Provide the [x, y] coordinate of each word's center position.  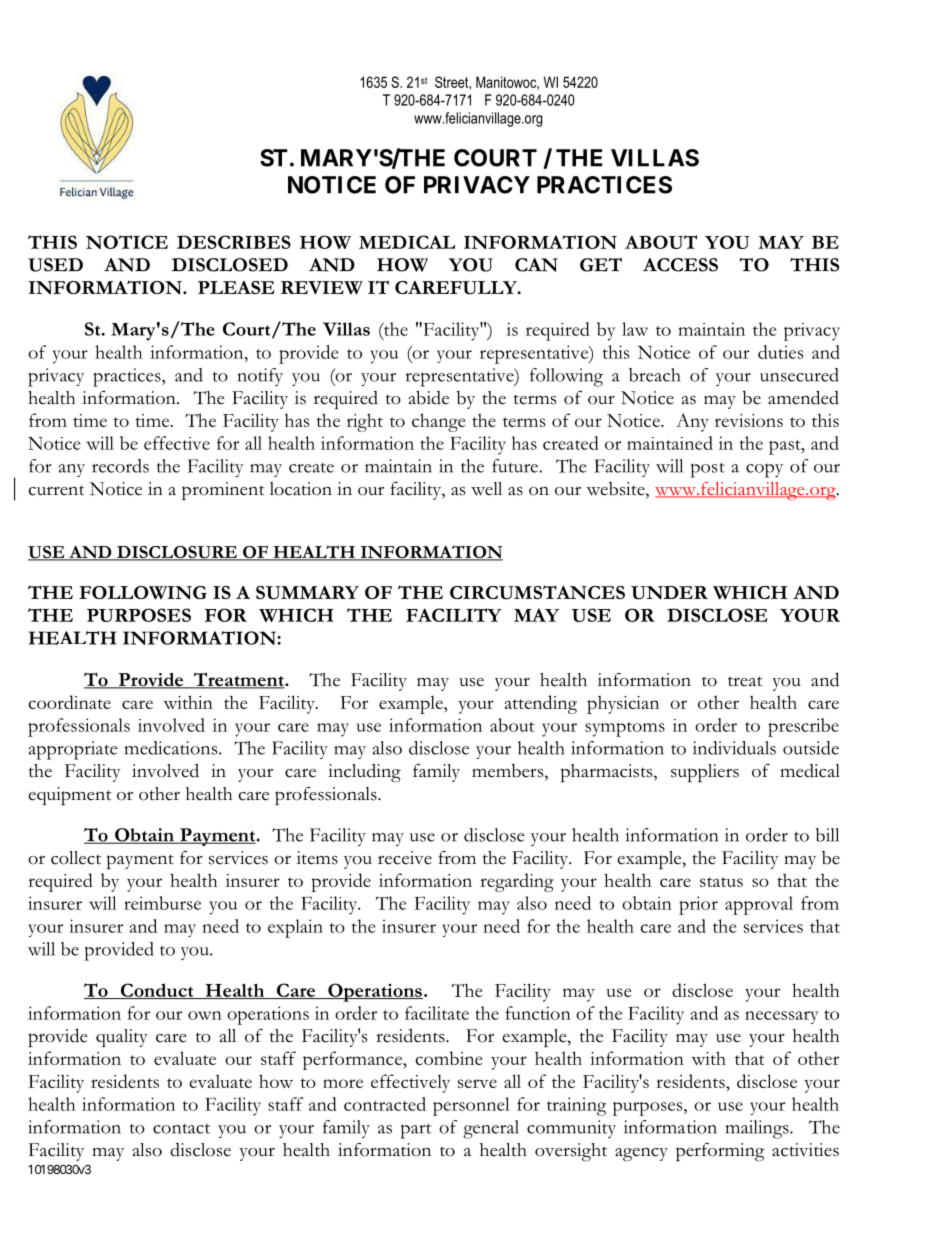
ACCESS [680, 265]
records [120, 466]
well [486, 489]
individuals [734, 748]
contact [181, 1128]
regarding [517, 882]
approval [759, 905]
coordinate [69, 702]
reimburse [162, 903]
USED [55, 265]
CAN [536, 265]
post [707, 470]
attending [540, 704]
